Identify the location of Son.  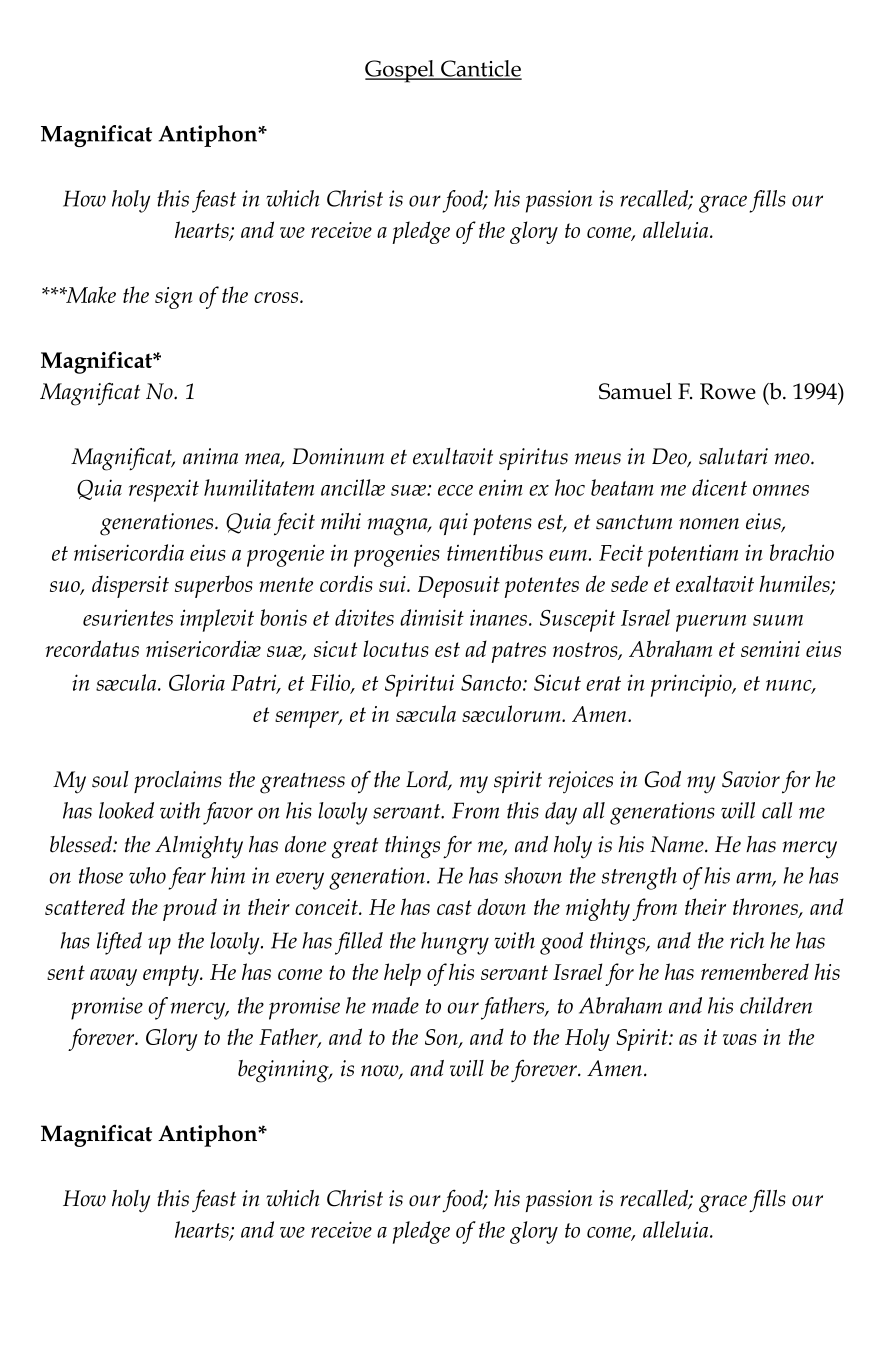
(442, 1038).
